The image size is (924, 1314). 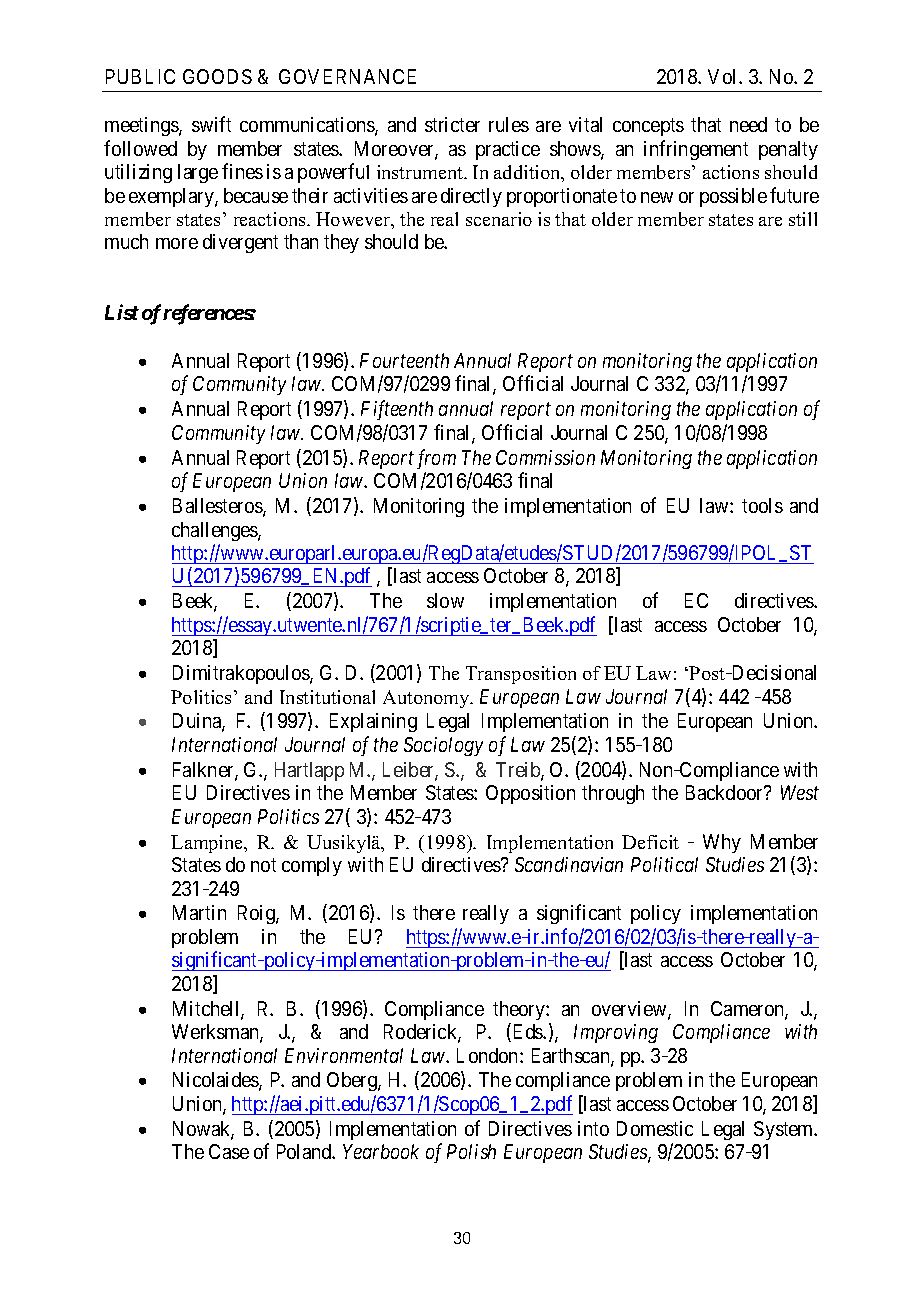 What do you see at coordinates (471, 1151) in the screenshot?
I see `Polish` at bounding box center [471, 1151].
